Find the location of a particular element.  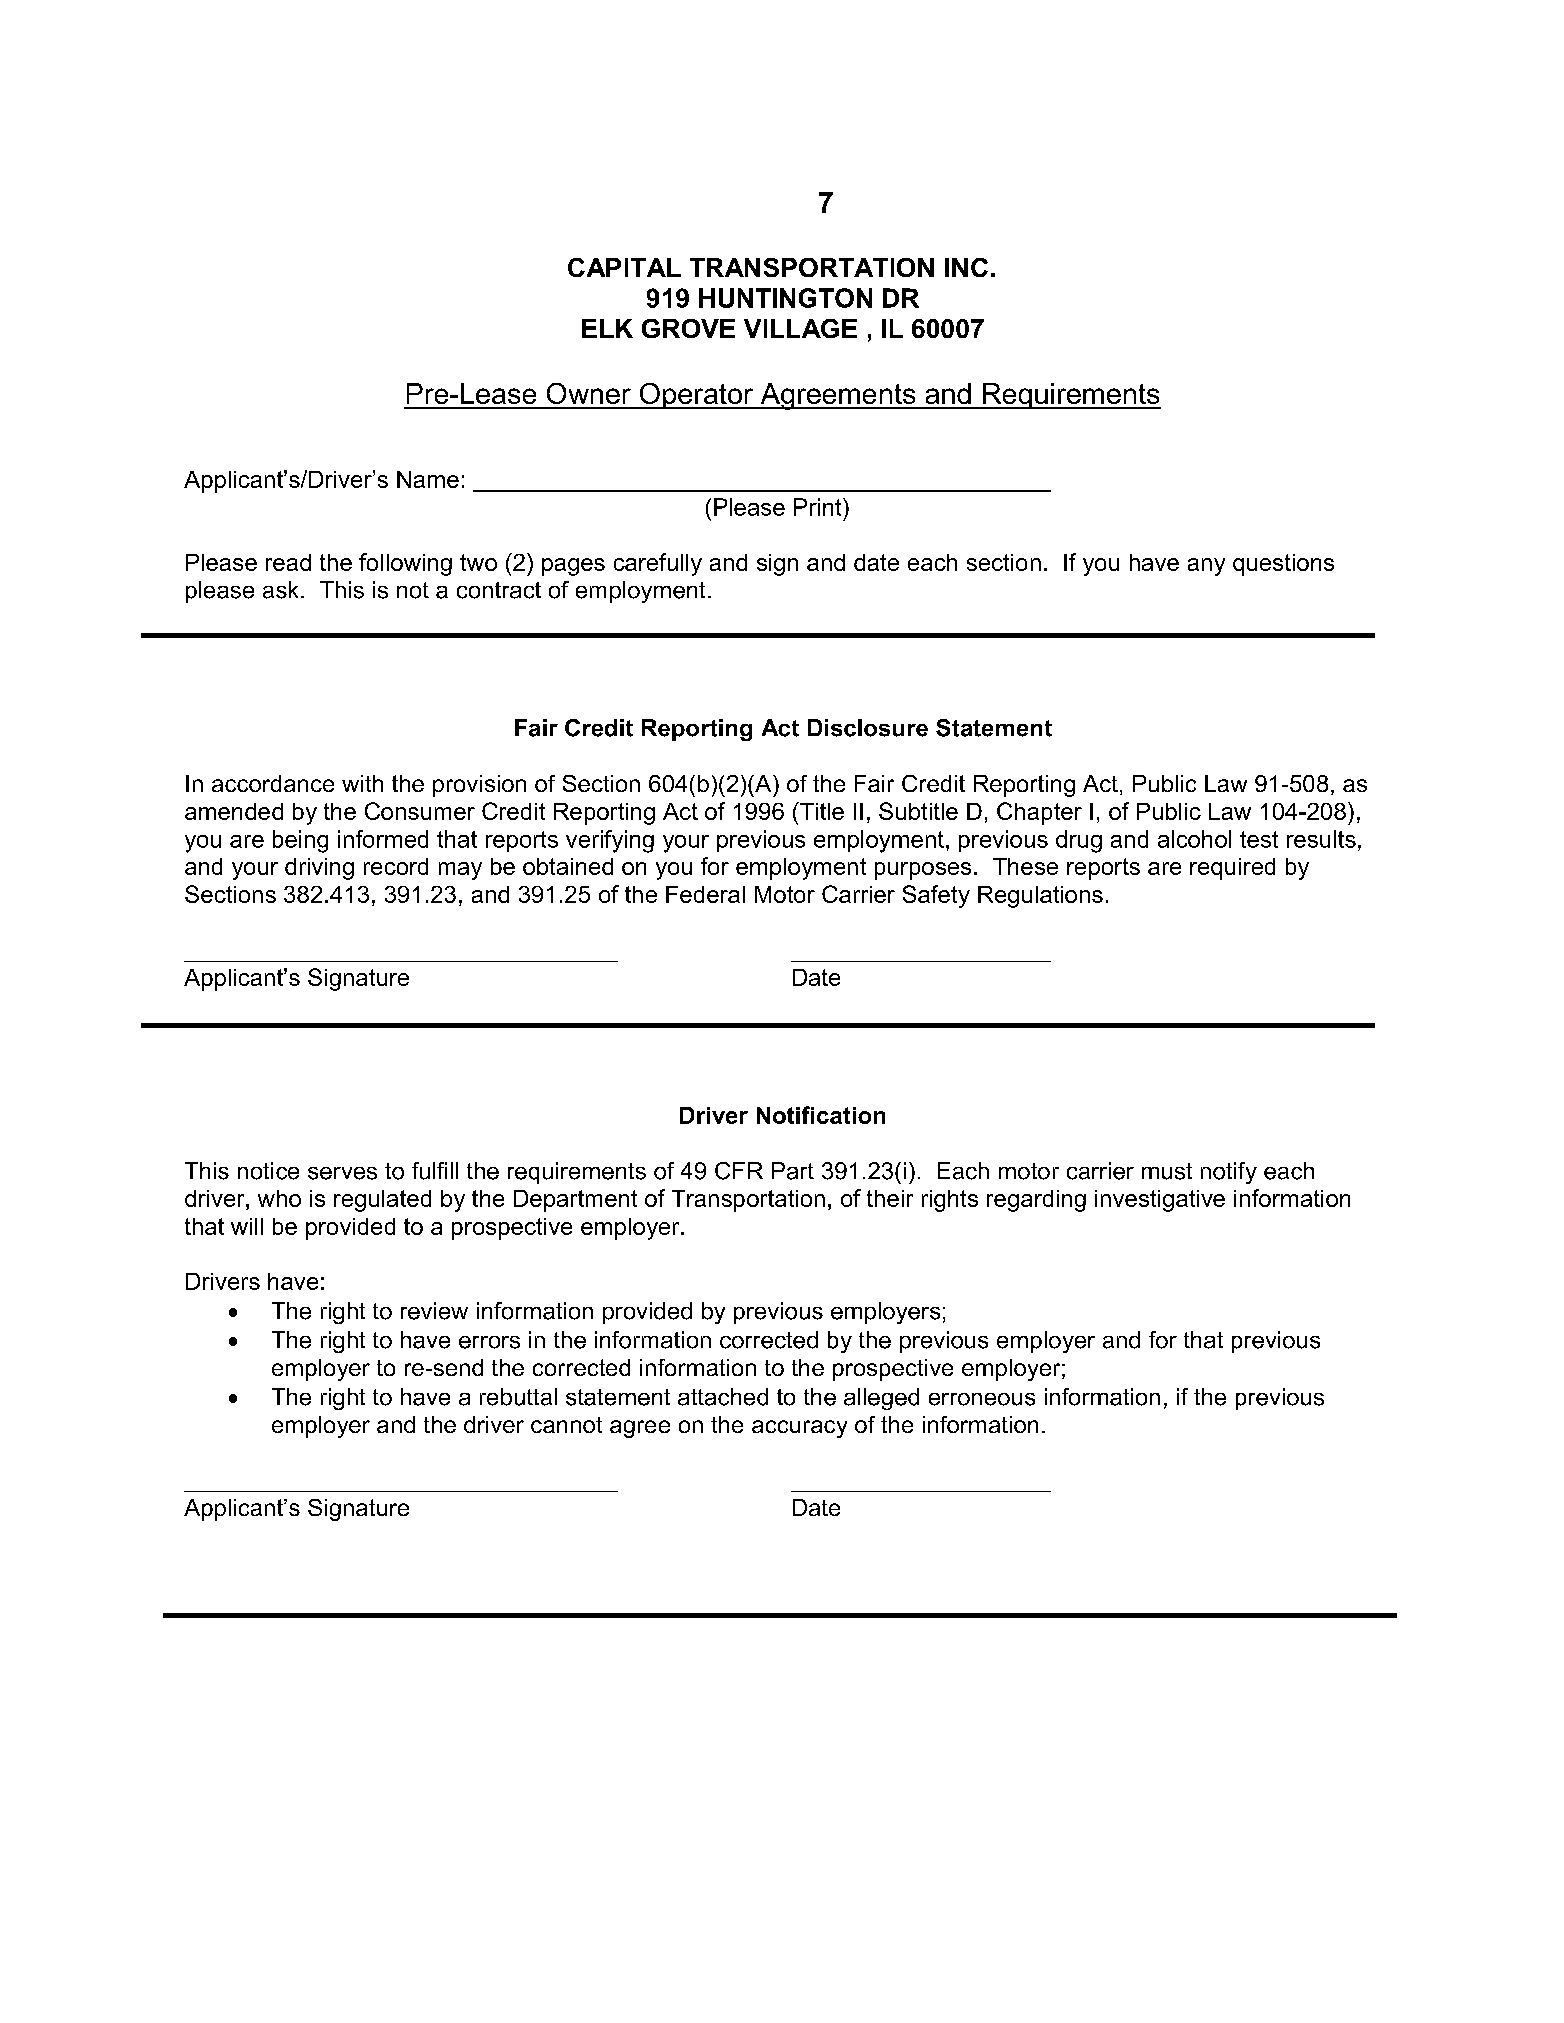

ELK is located at coordinates (607, 328).
